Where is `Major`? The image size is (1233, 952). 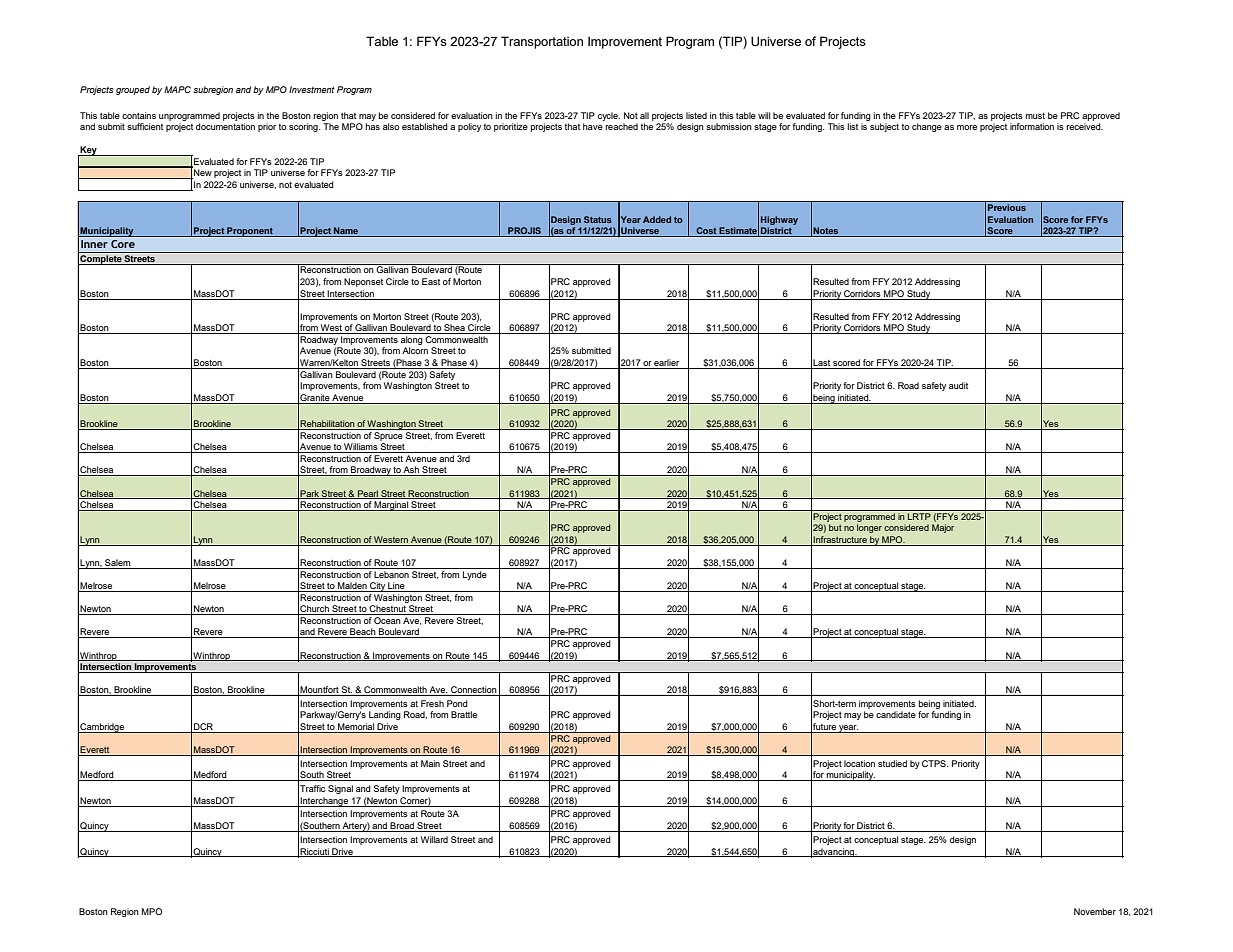
Major is located at coordinates (943, 528).
